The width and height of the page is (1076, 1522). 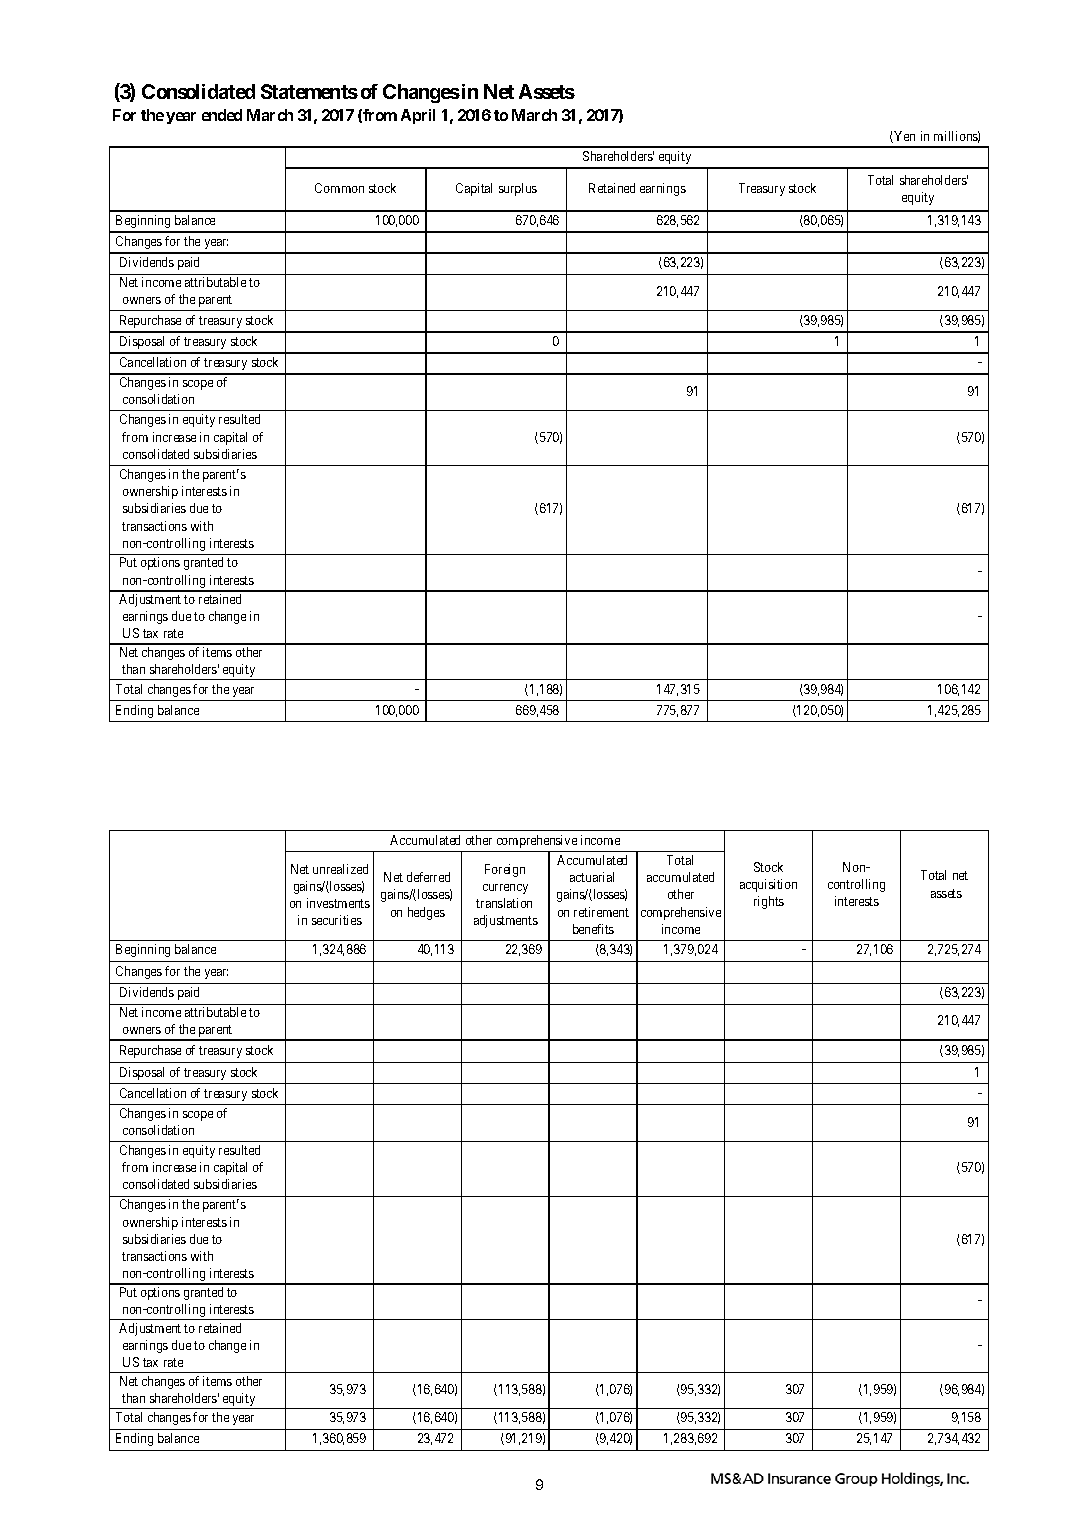 What do you see at coordinates (769, 902) in the page?
I see `rights` at bounding box center [769, 902].
